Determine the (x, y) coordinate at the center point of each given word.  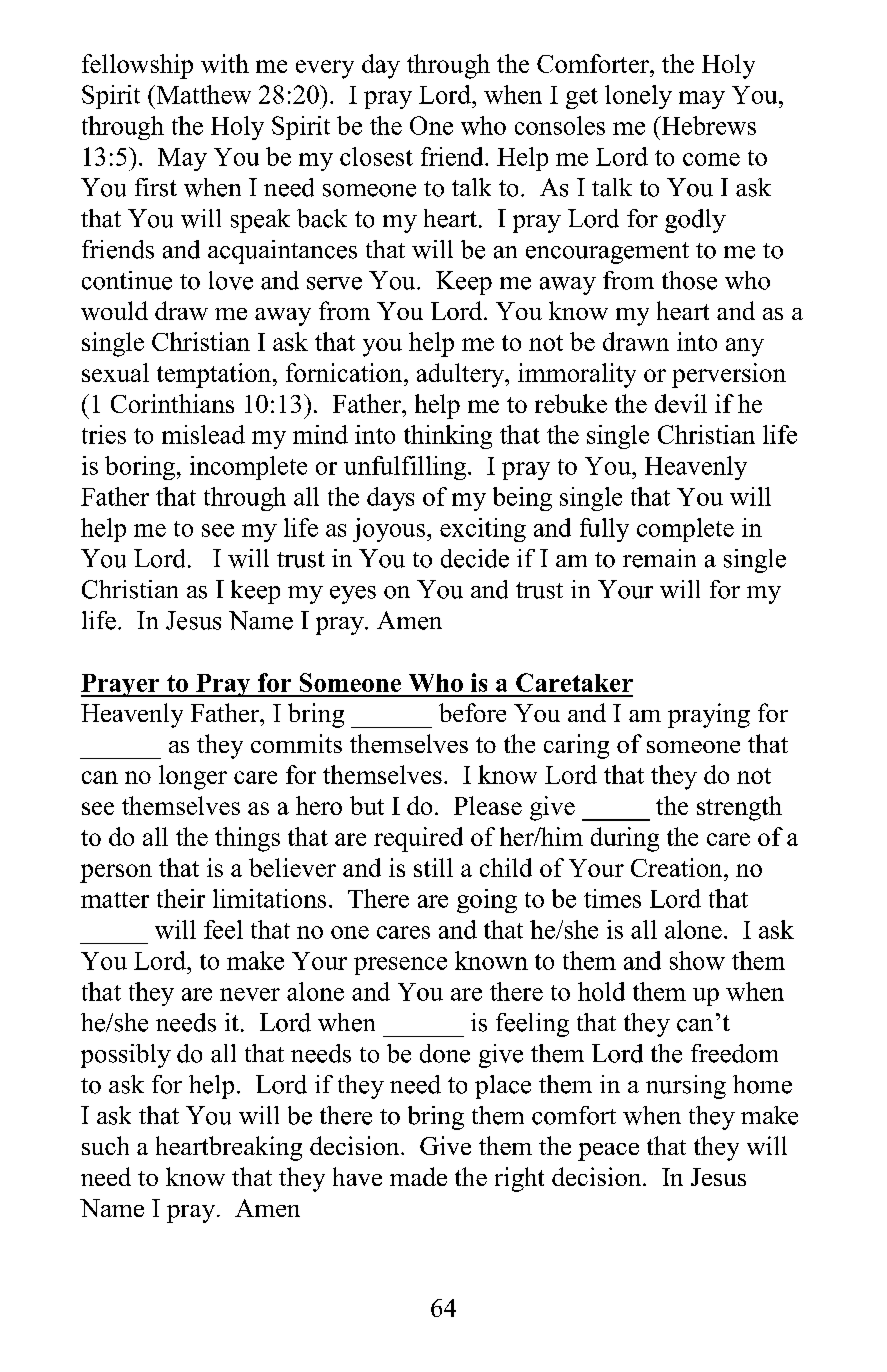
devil (681, 403)
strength (739, 808)
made (418, 1176)
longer (193, 777)
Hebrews (707, 125)
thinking (448, 437)
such (105, 1145)
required (418, 839)
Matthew (202, 94)
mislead (203, 434)
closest (376, 156)
